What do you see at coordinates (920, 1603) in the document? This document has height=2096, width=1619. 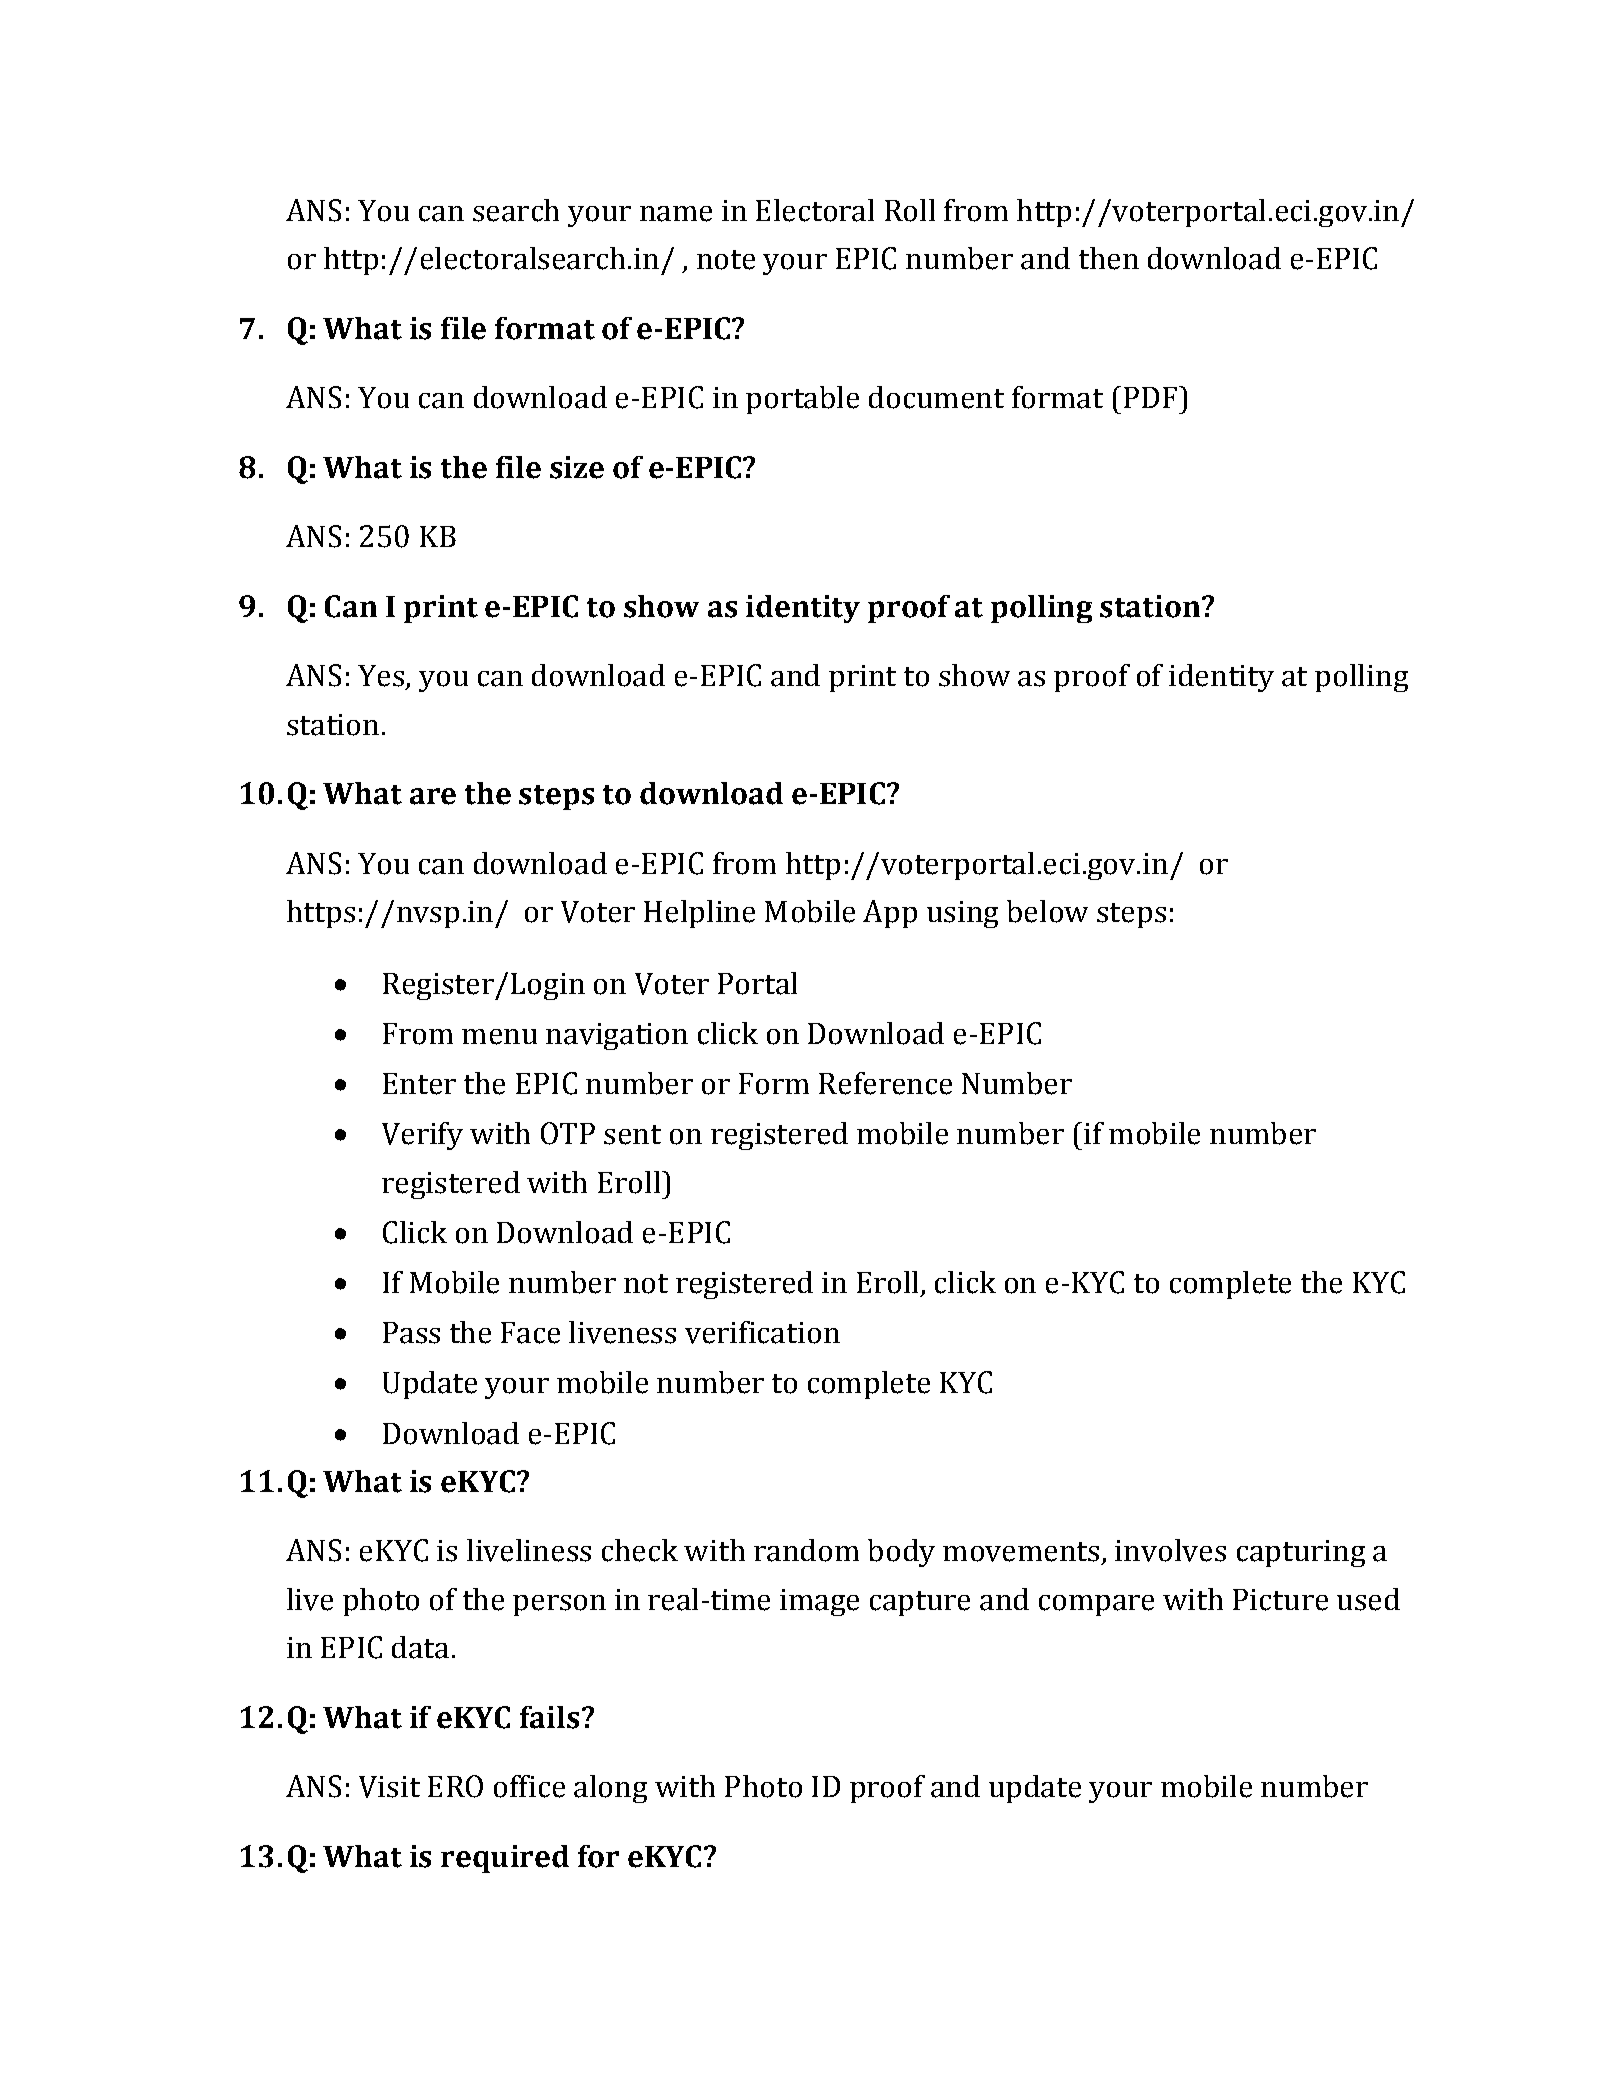 I see `capture` at bounding box center [920, 1603].
